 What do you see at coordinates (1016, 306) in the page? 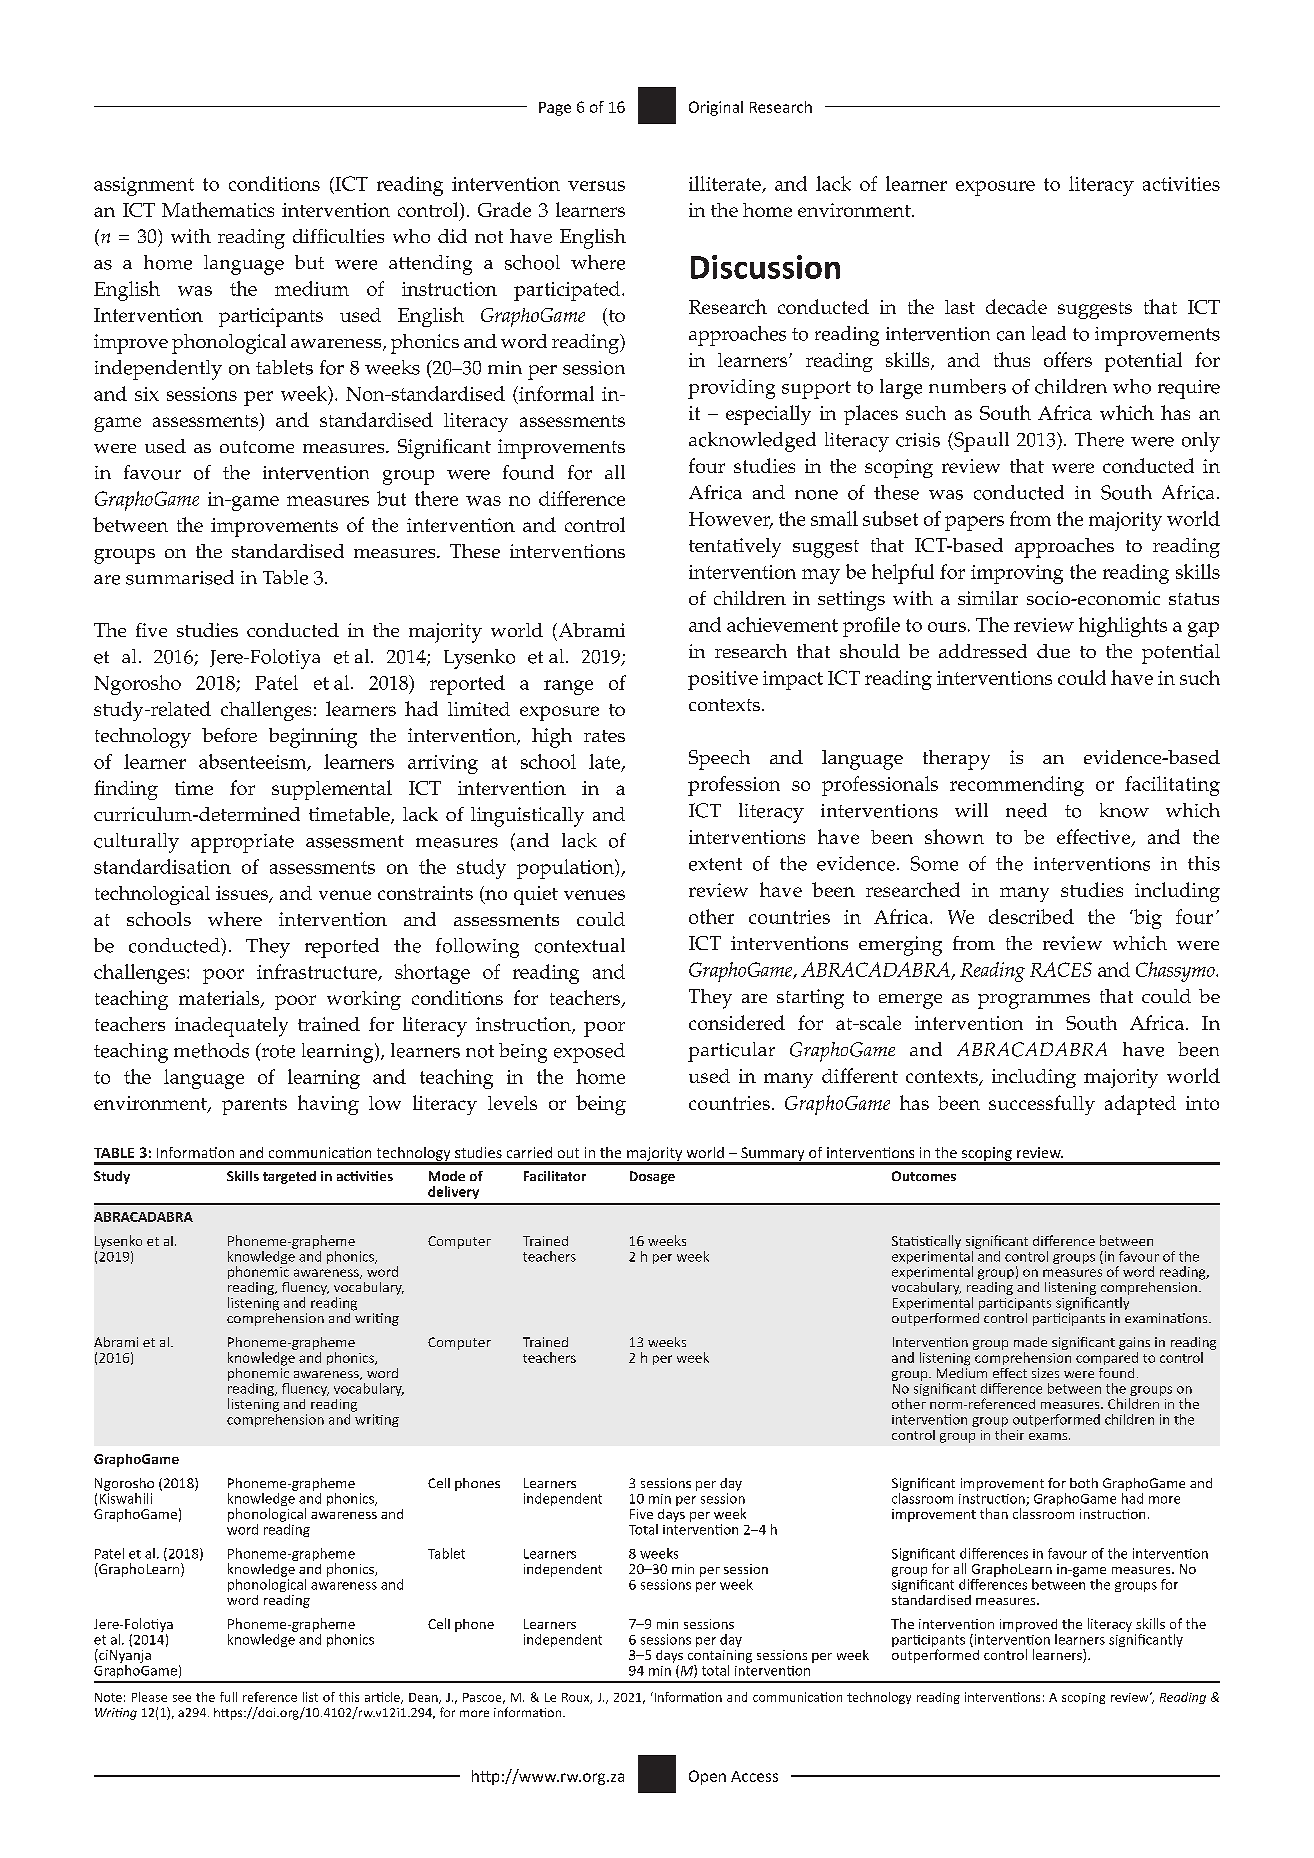
I see `decade` at bounding box center [1016, 306].
